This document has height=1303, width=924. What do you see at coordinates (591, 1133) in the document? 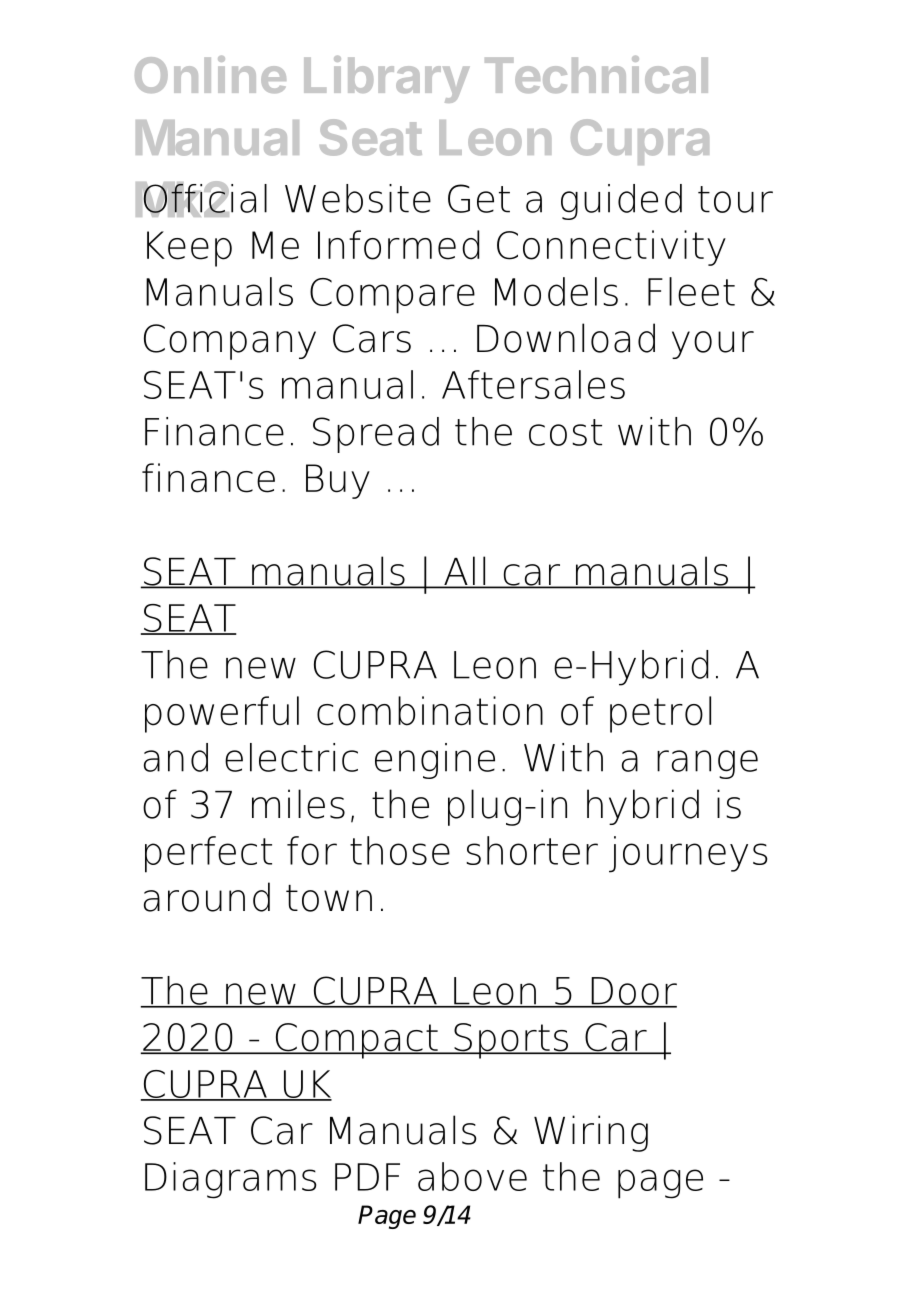
I see `Wiring` at bounding box center [591, 1133].
